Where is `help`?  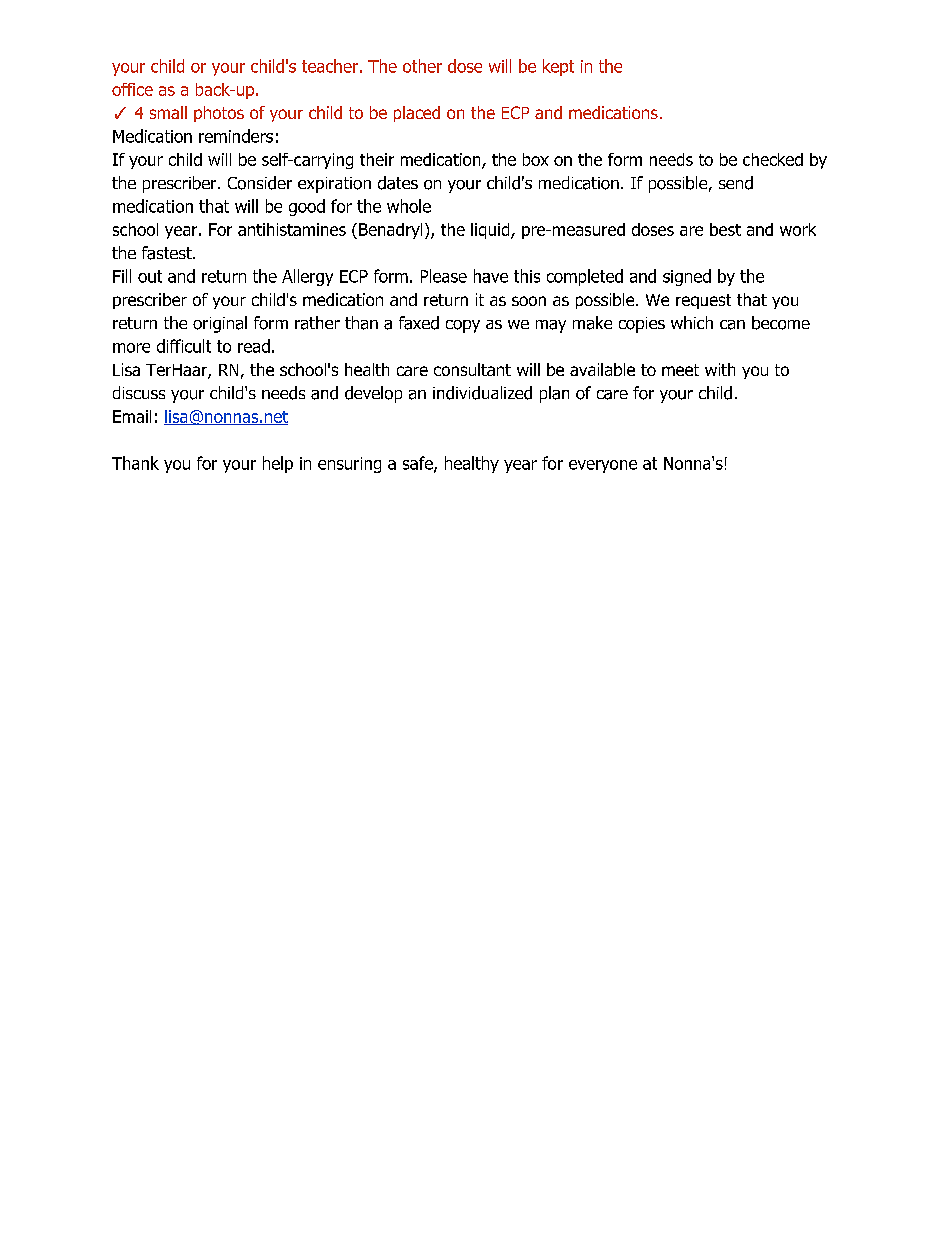 help is located at coordinates (278, 464).
